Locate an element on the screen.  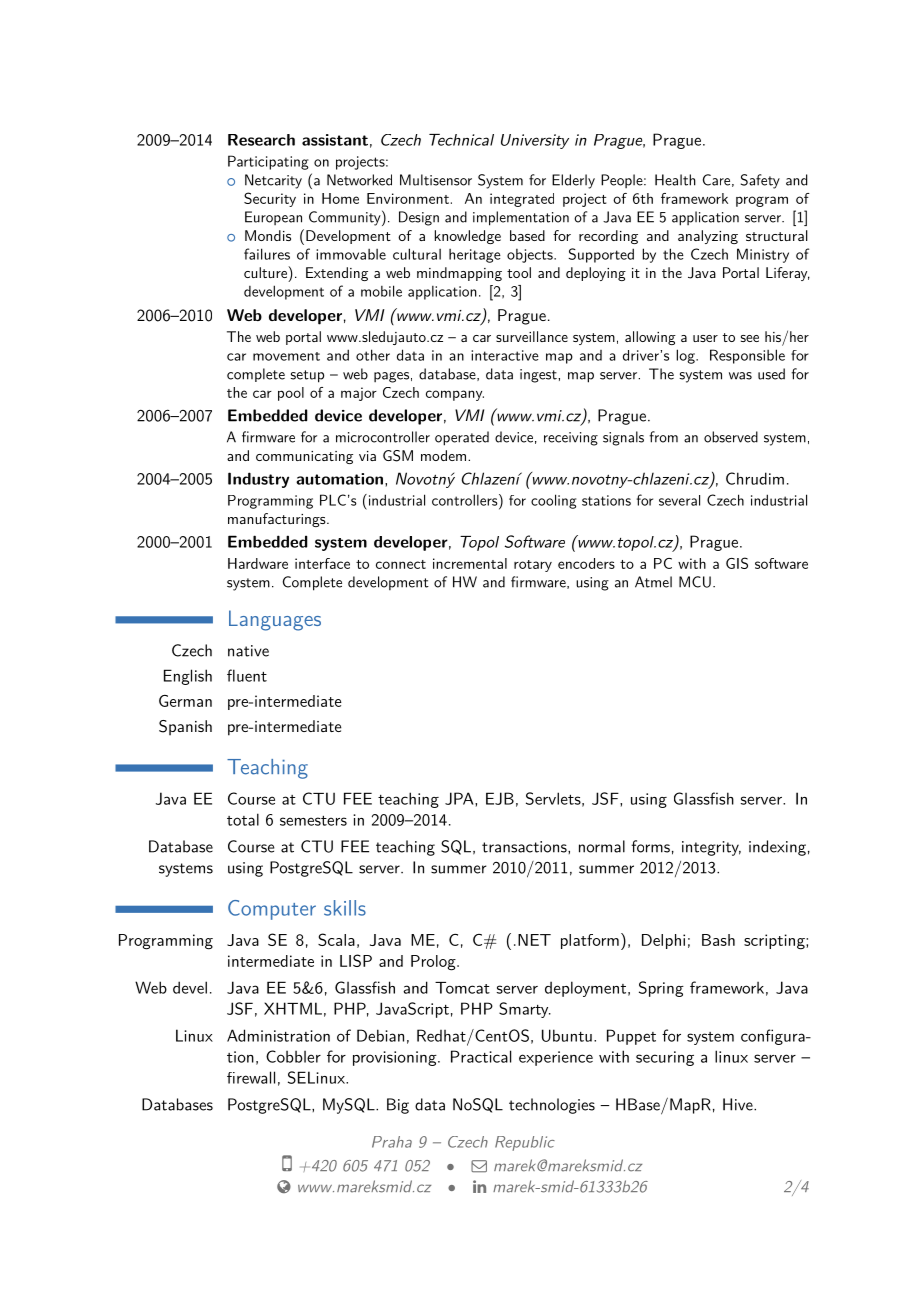
controllers is located at coordinates (465, 500).
